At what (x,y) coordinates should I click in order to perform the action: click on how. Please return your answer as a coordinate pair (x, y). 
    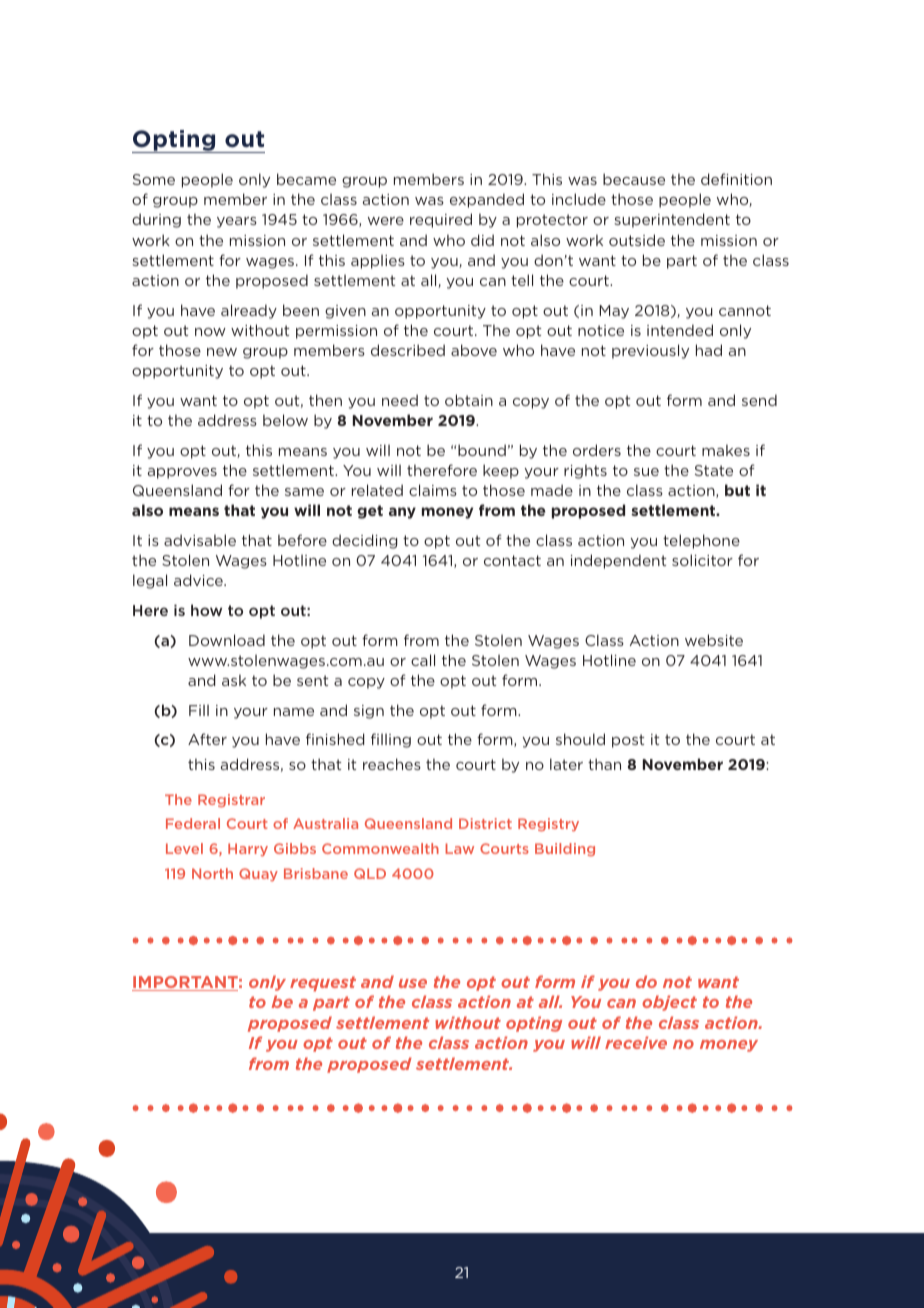
    Looking at the image, I should click on (206, 610).
